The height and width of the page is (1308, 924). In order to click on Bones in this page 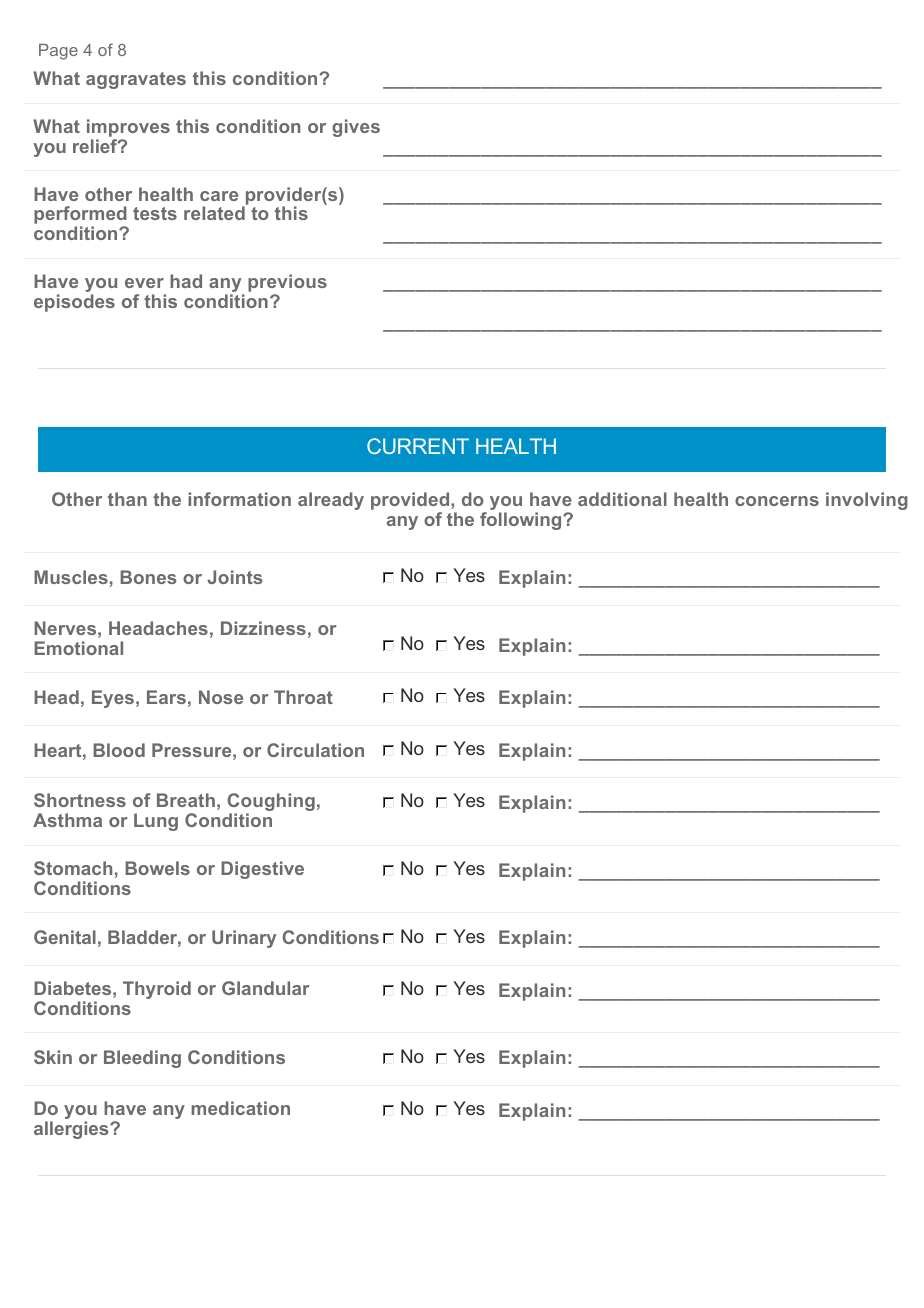, I will do `click(148, 577)`.
